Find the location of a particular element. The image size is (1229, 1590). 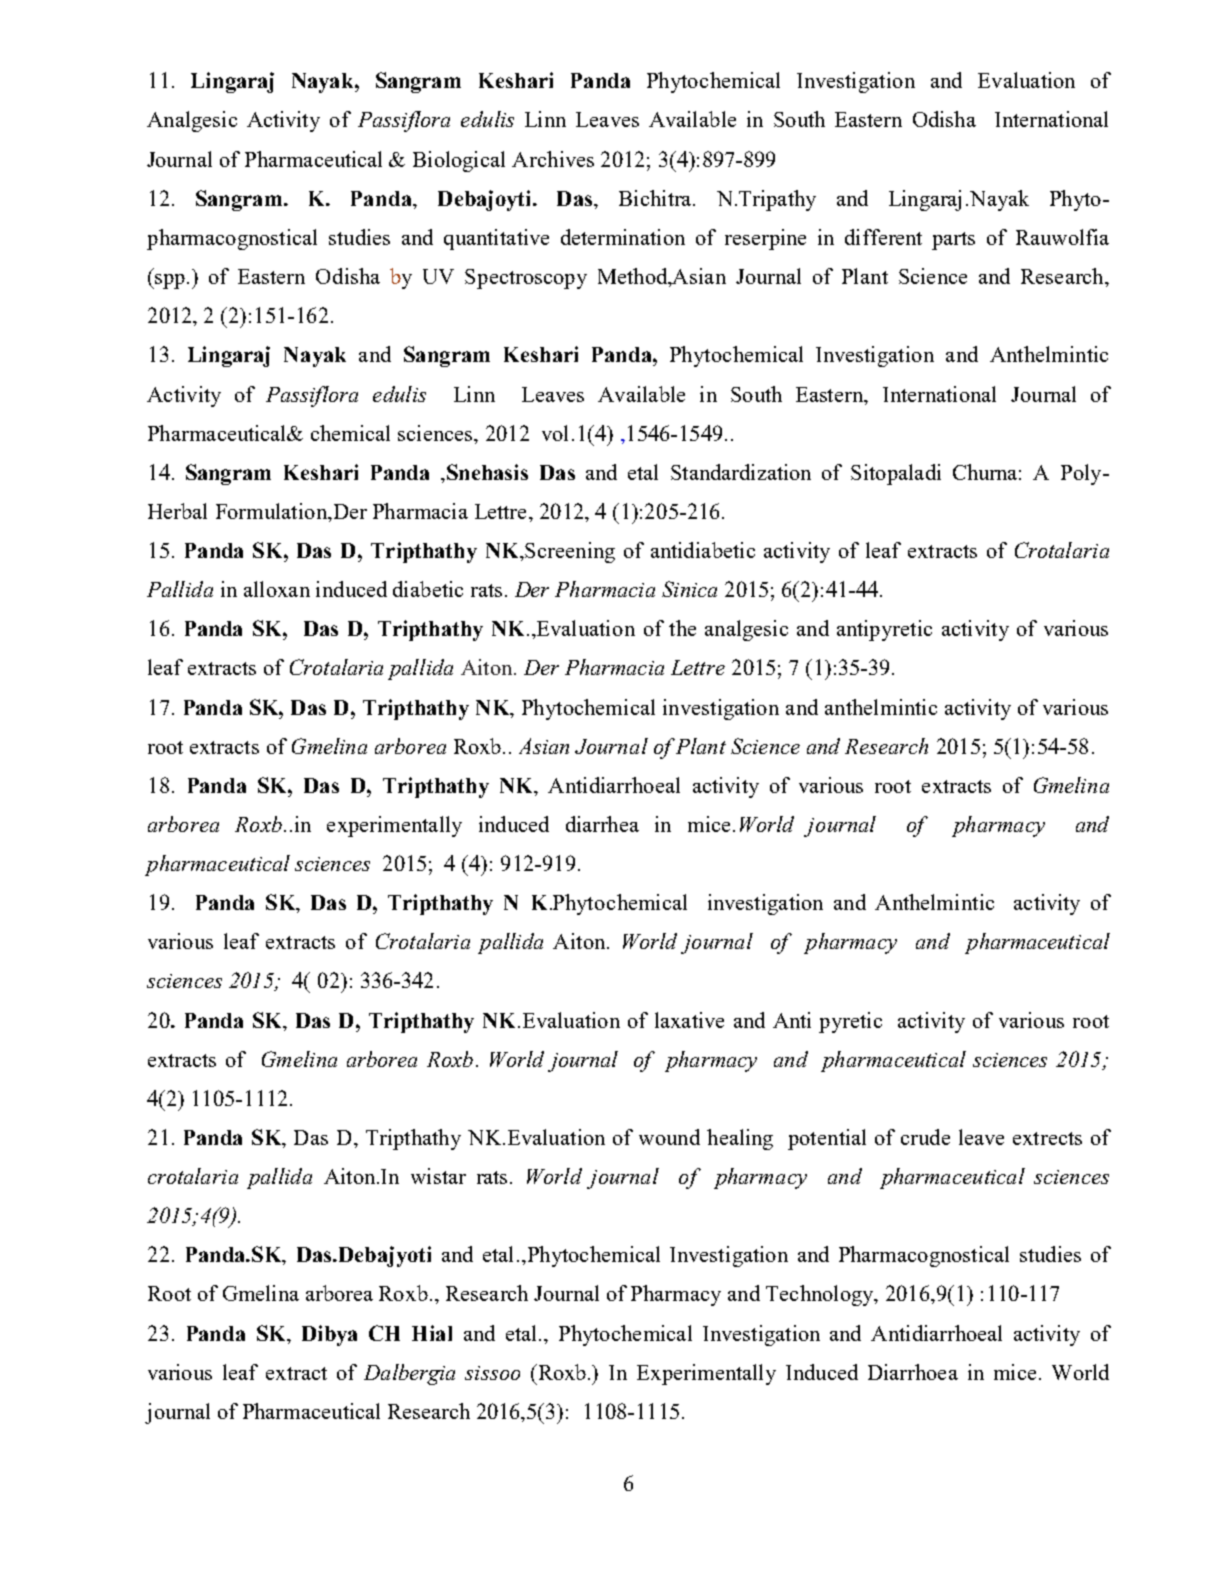

Technology is located at coordinates (821, 1295).
